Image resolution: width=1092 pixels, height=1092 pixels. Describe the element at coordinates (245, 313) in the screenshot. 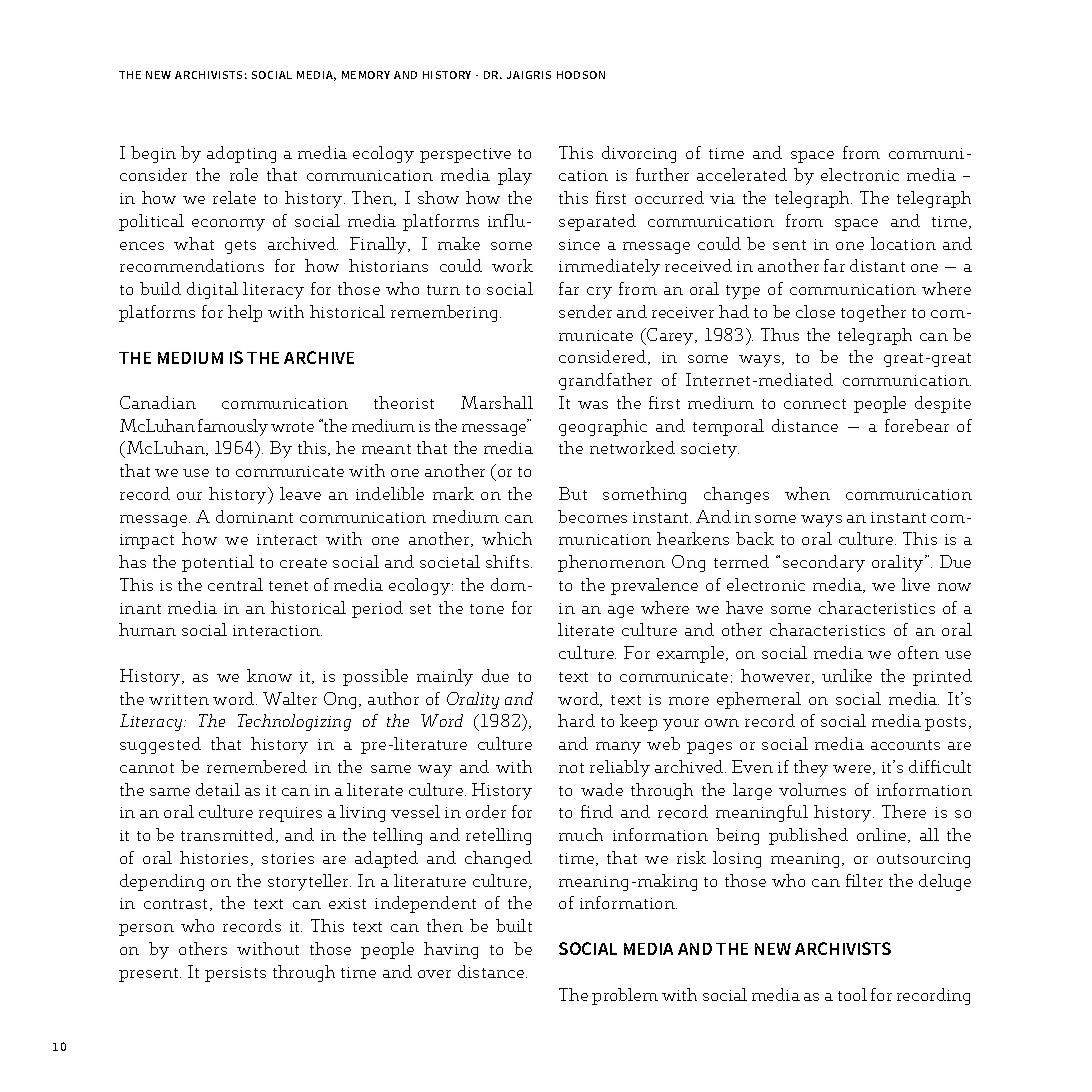

I see `help` at that location.
